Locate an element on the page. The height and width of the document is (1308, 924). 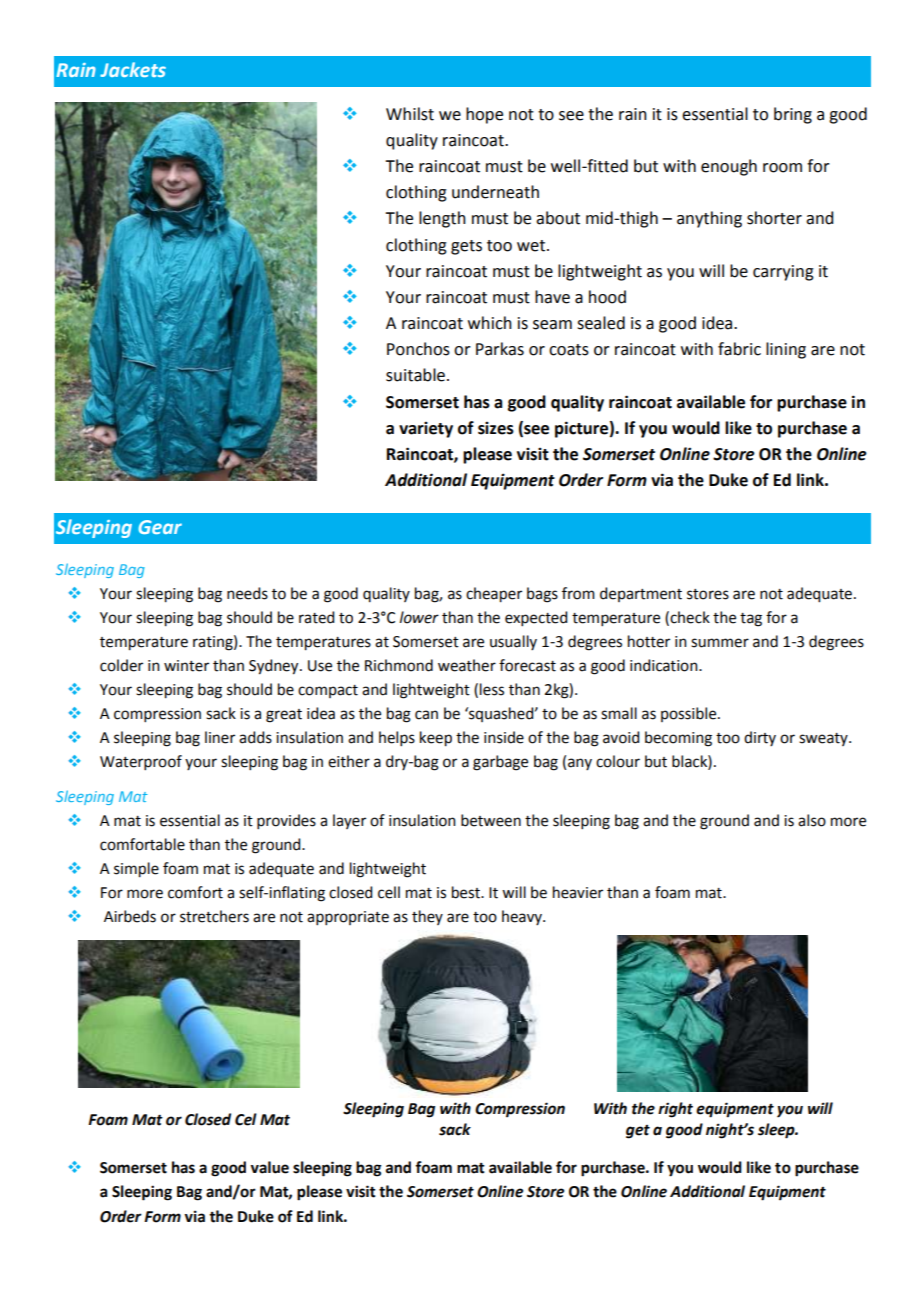
between is located at coordinates (491, 820).
